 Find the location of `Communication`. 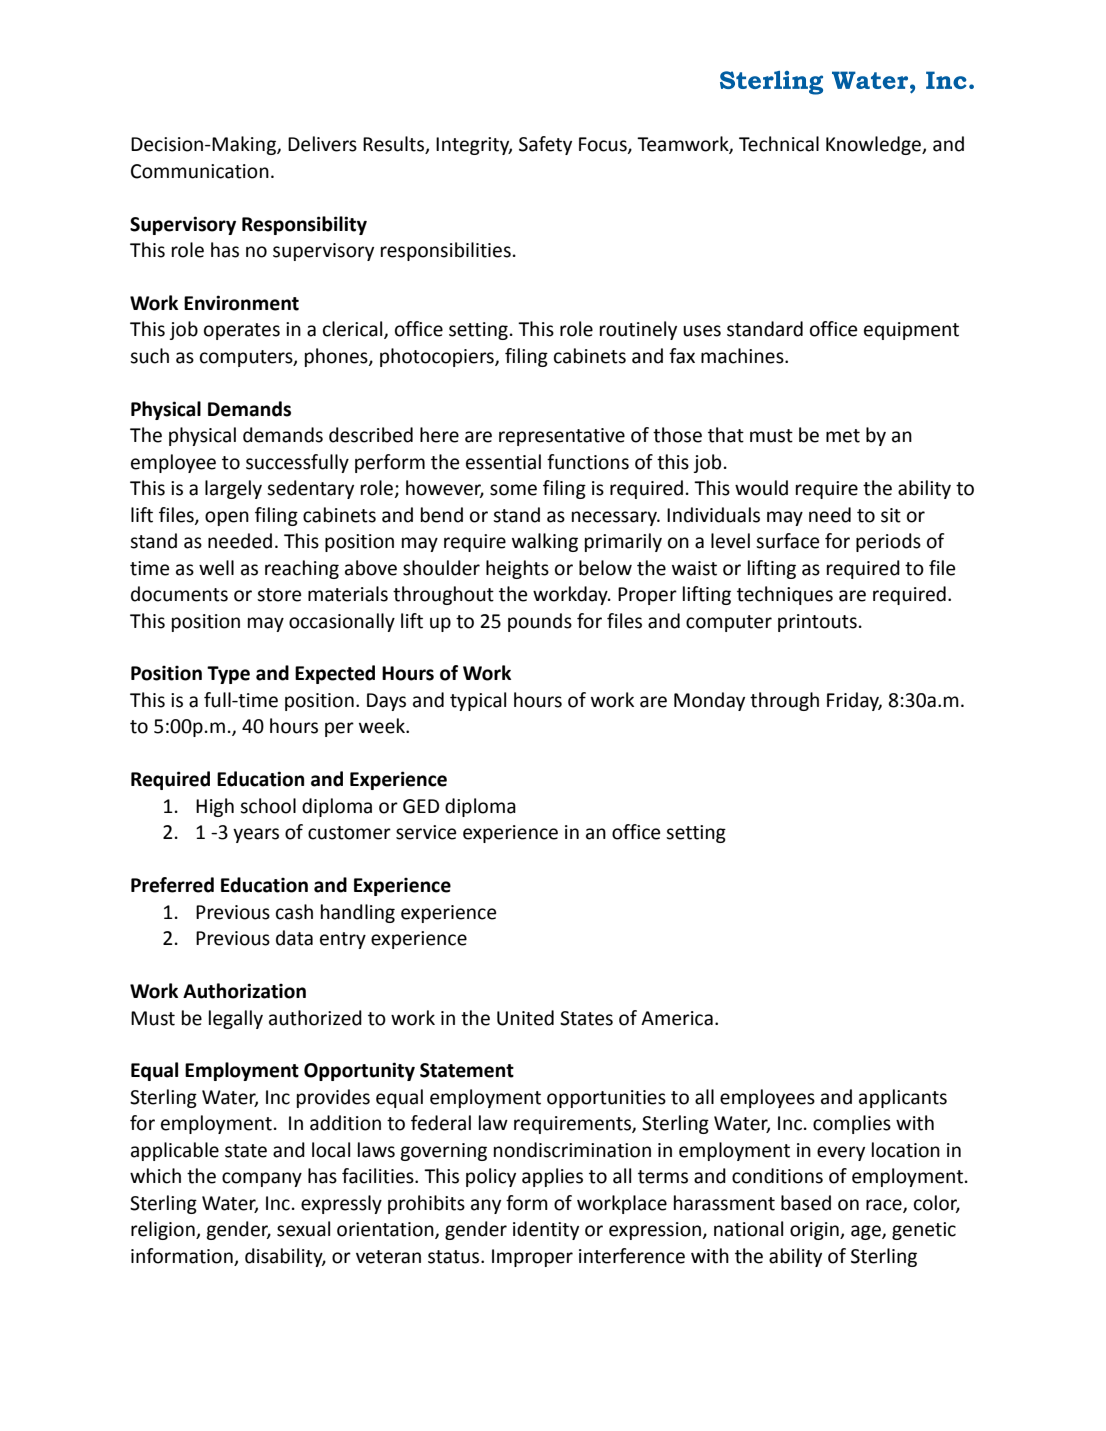

Communication is located at coordinates (200, 171).
